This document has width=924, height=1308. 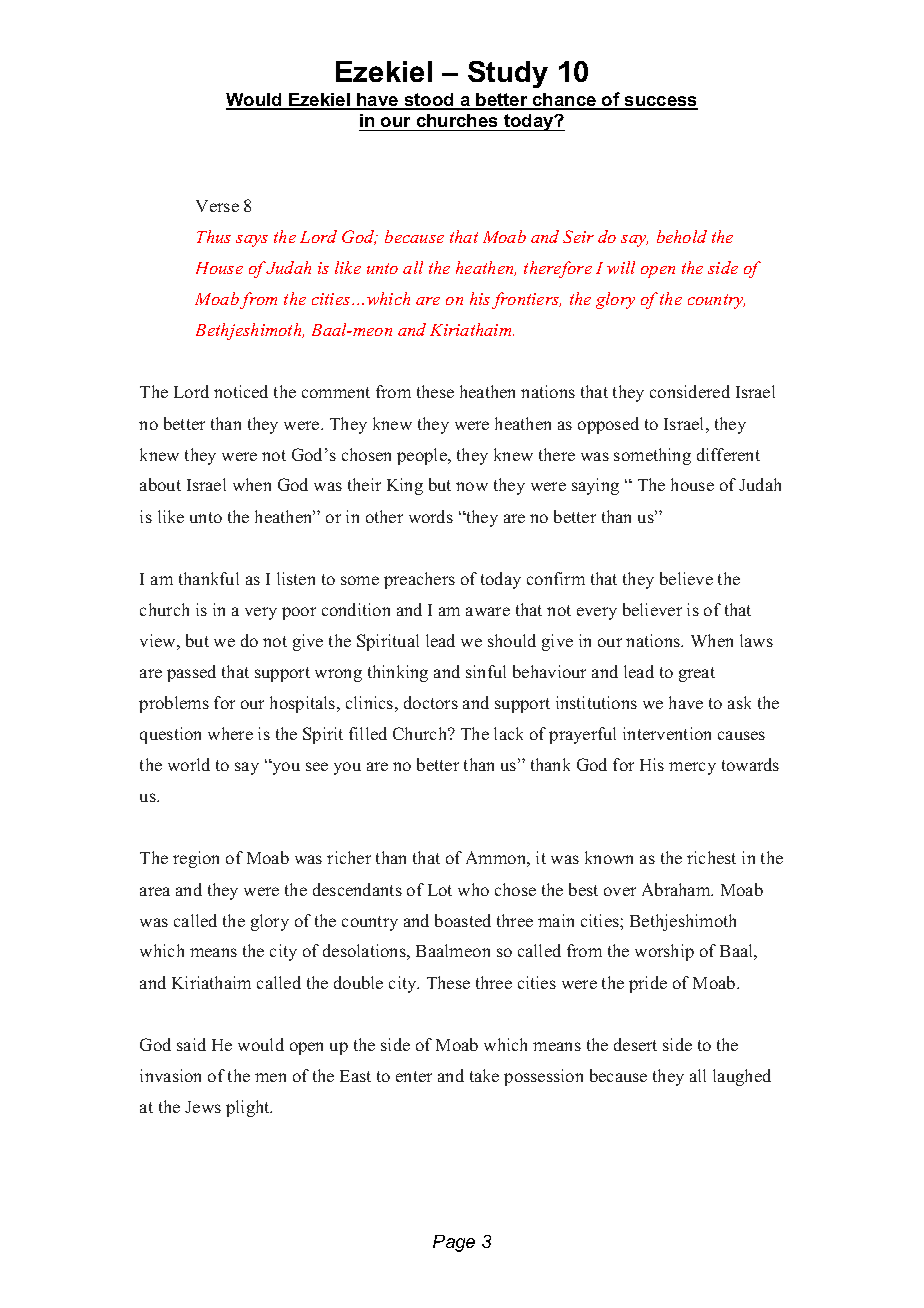 I want to click on success, so click(x=660, y=102).
